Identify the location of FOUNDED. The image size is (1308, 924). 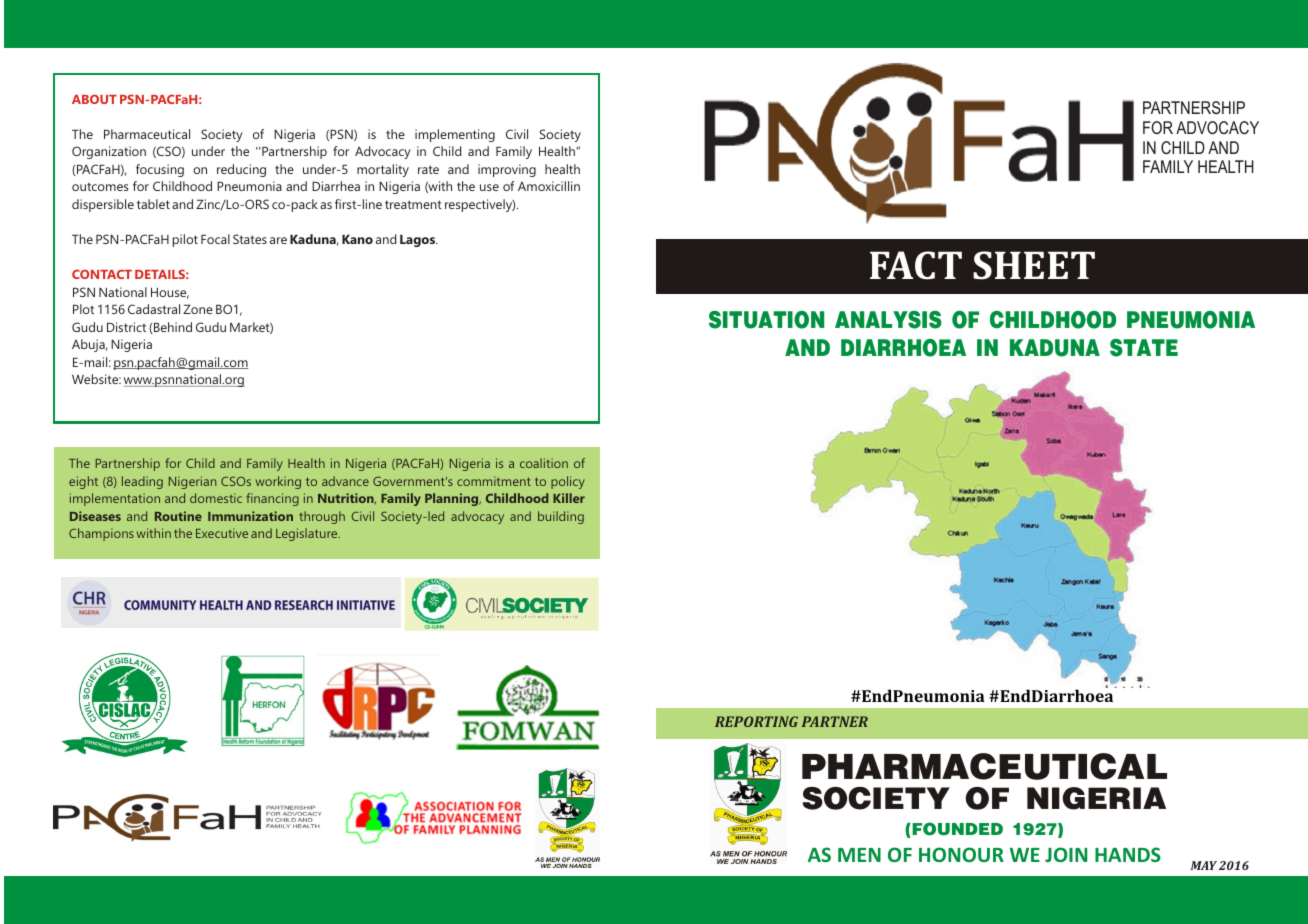
(956, 829).
